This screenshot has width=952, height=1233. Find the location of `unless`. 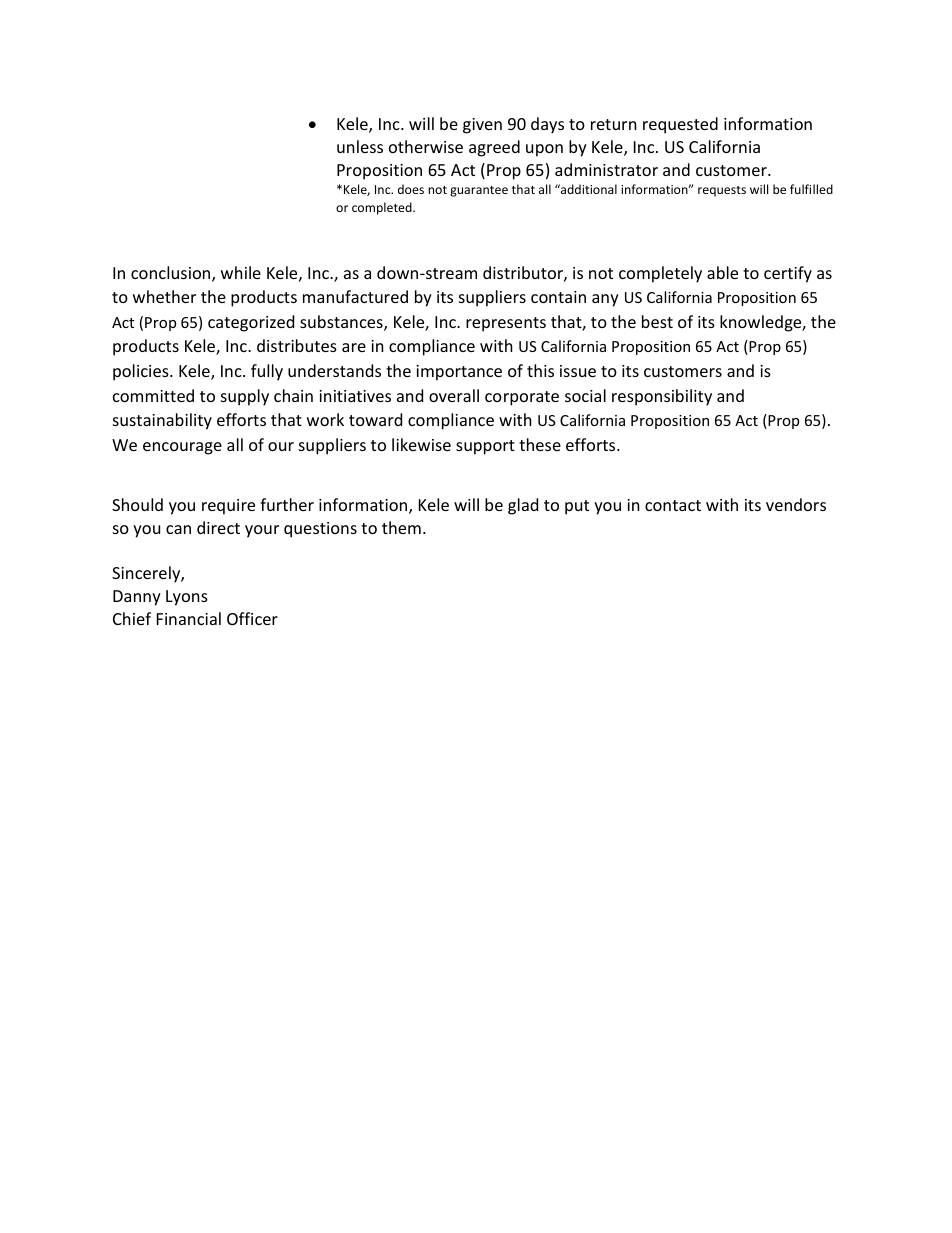

unless is located at coordinates (360, 146).
